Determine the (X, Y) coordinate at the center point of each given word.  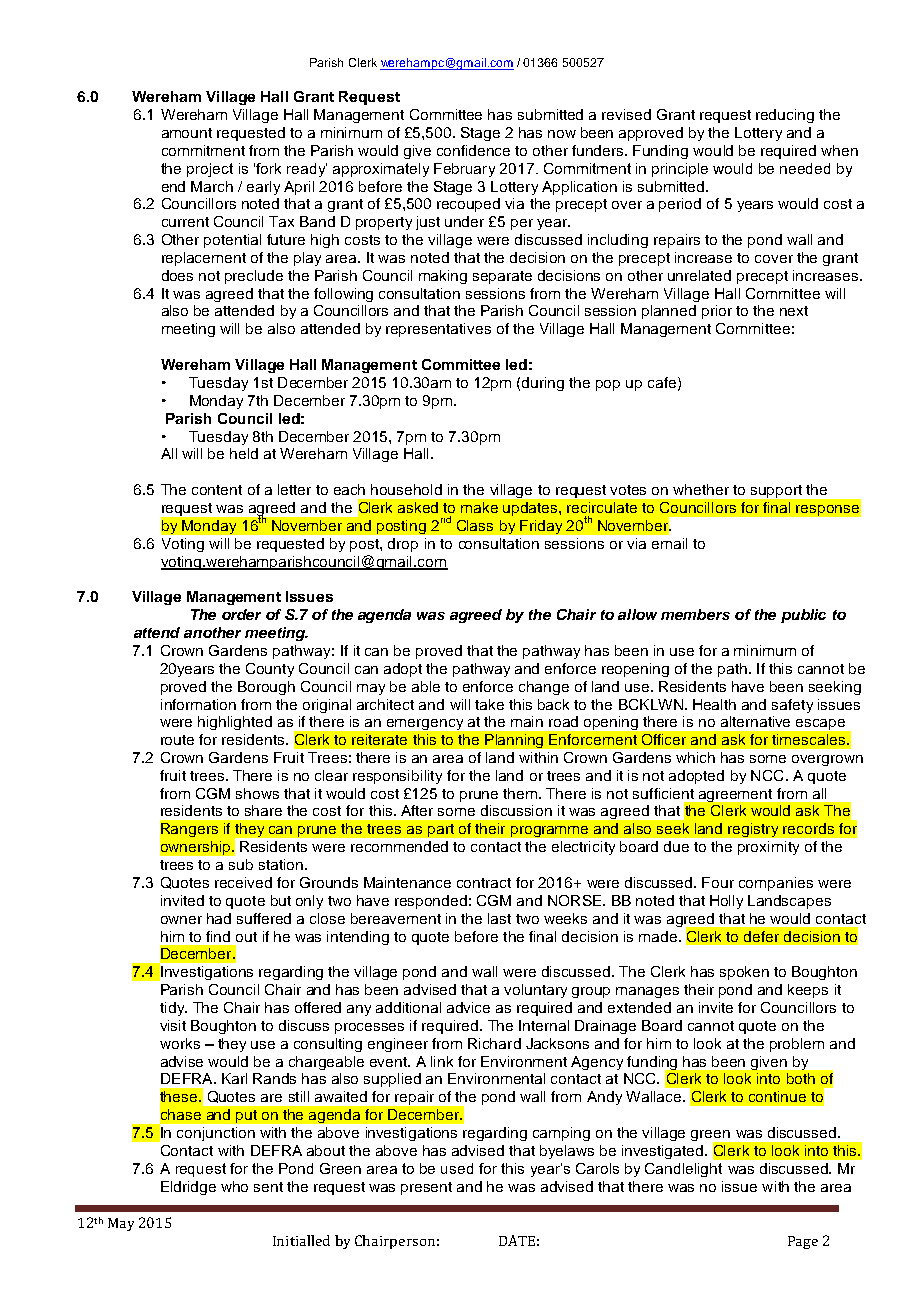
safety (792, 706)
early (263, 188)
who (234, 1186)
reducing (785, 116)
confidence (473, 150)
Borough (266, 688)
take (489, 704)
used (457, 1168)
